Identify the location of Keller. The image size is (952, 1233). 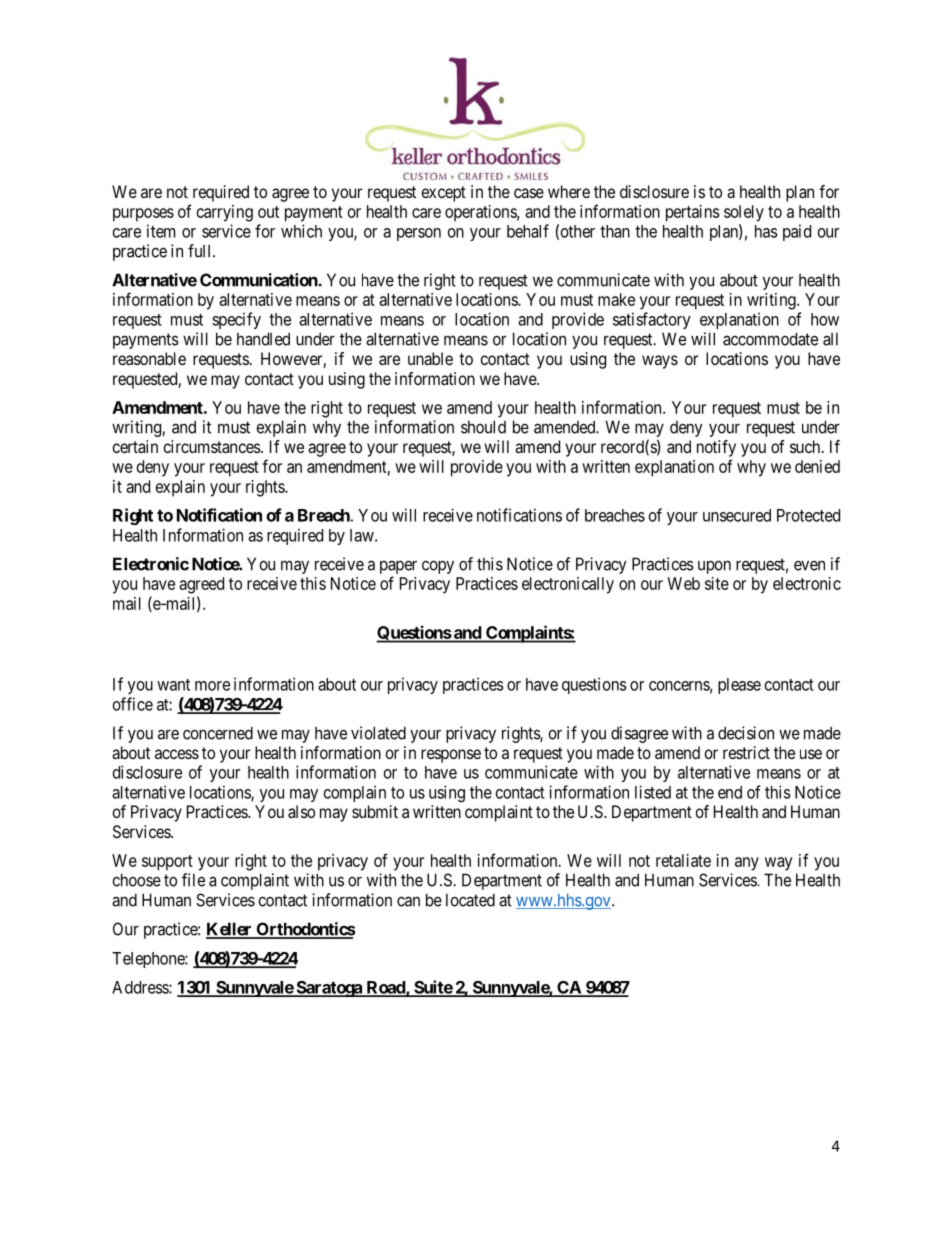
(230, 930).
